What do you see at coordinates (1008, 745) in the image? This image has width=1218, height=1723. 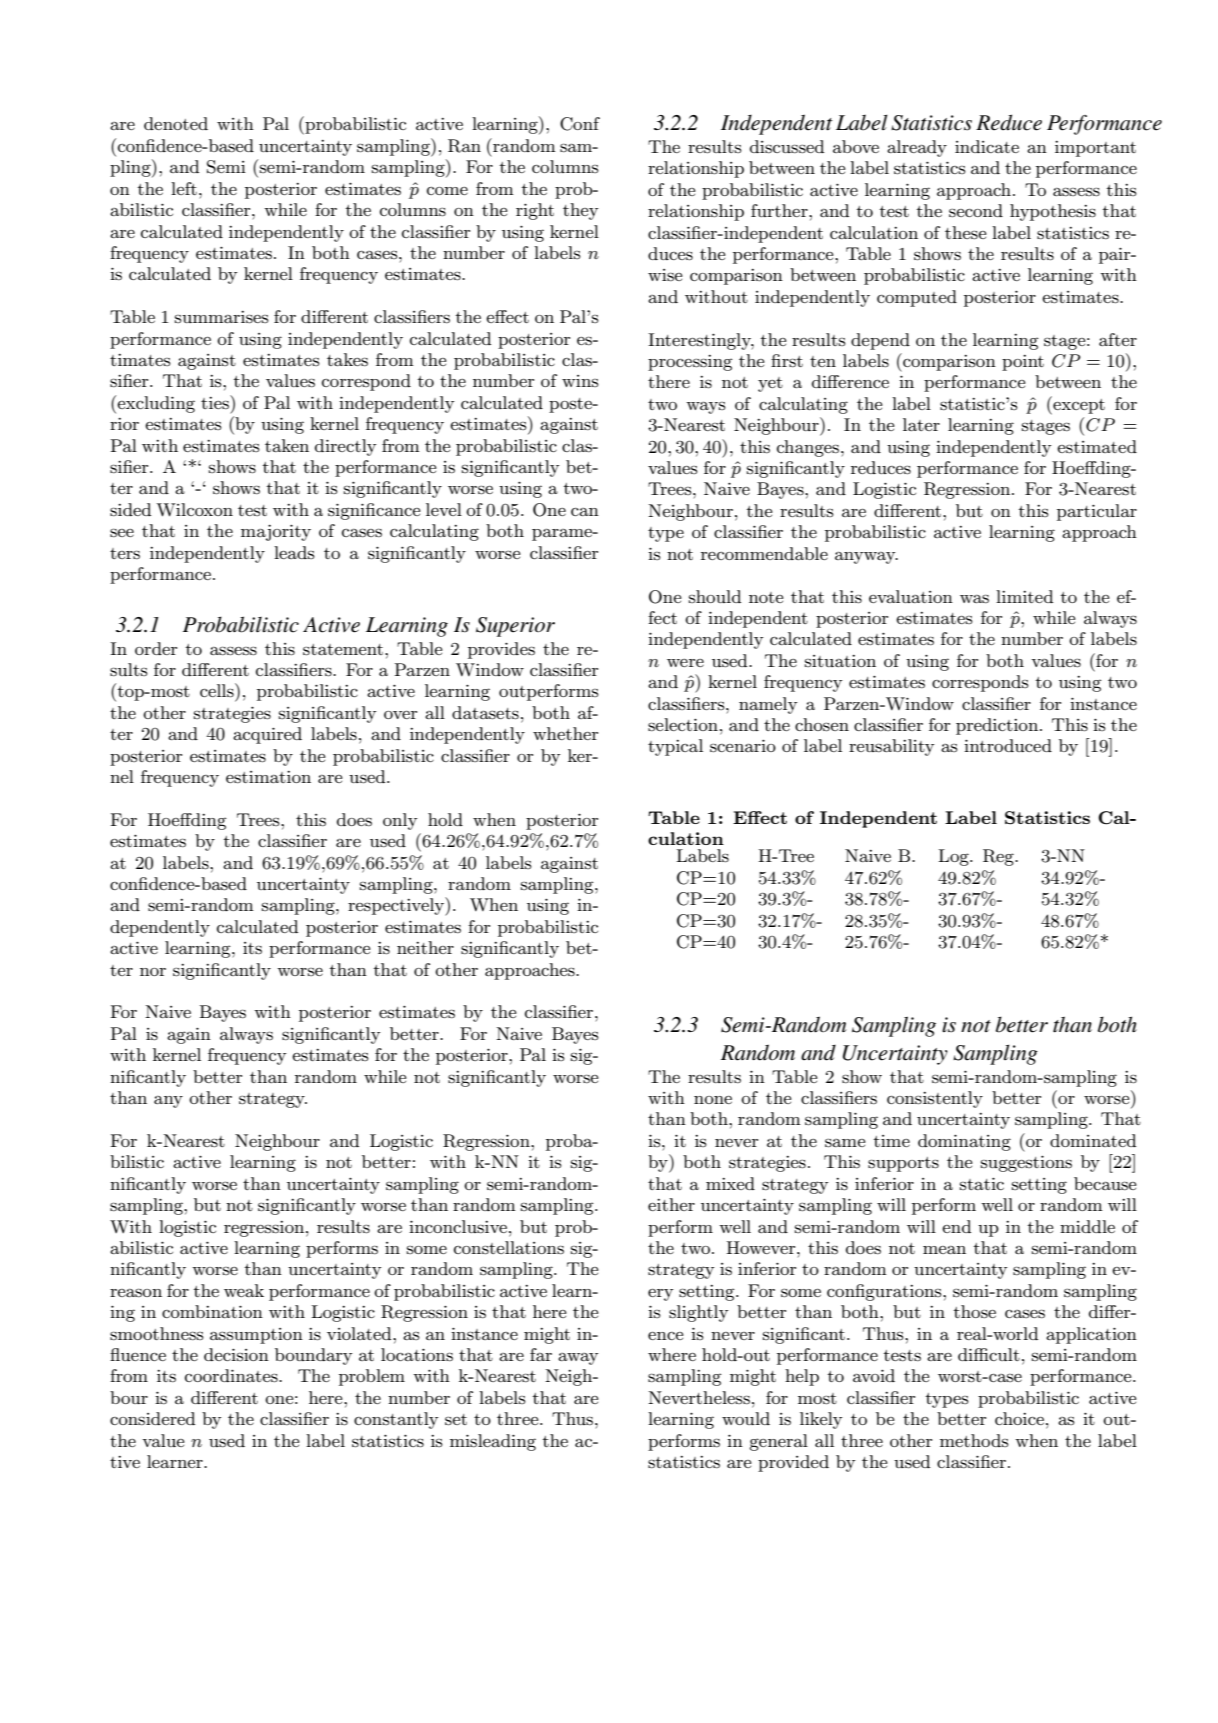 I see `introduced` at bounding box center [1008, 745].
